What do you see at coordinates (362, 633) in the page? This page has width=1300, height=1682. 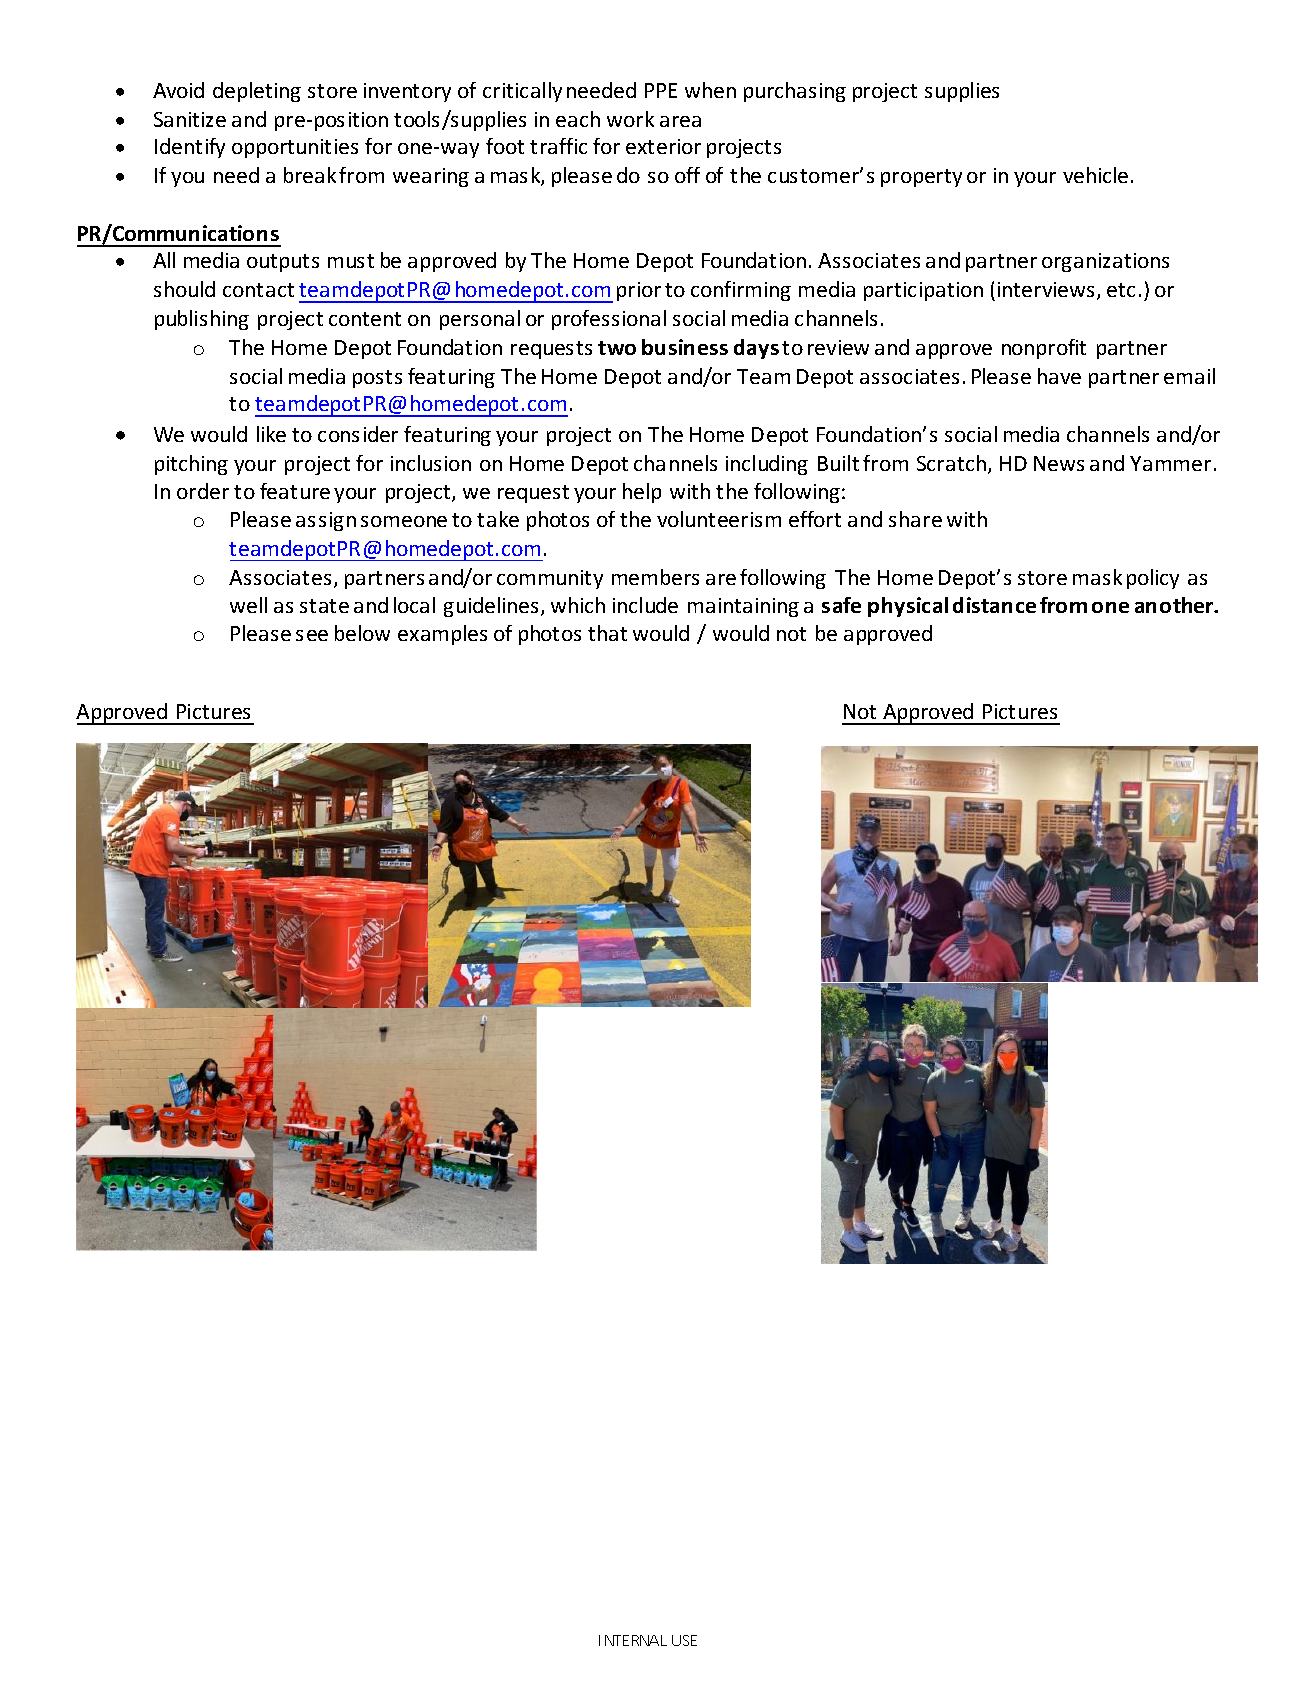 I see `below` at bounding box center [362, 633].
